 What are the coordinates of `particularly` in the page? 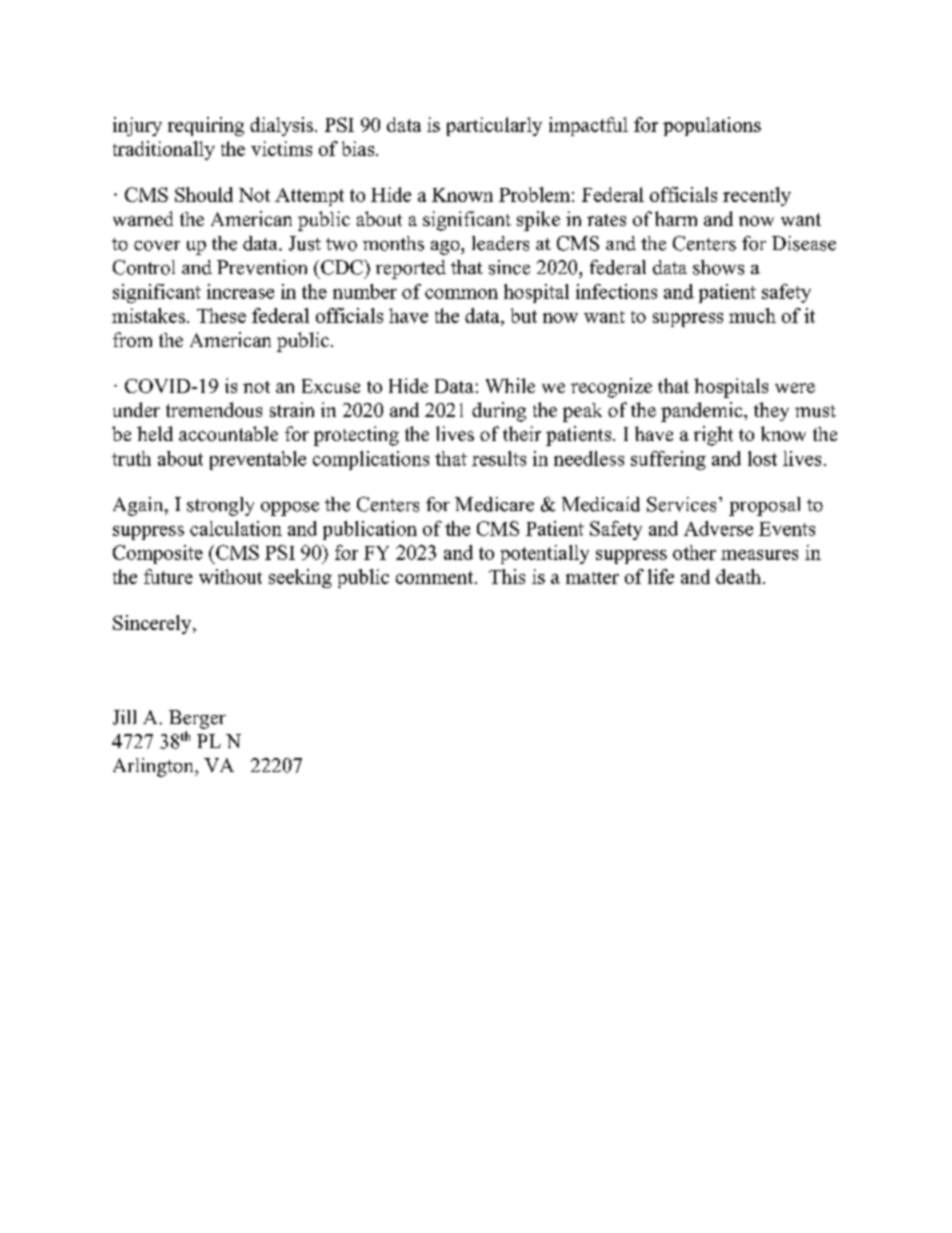 It's located at (494, 126).
